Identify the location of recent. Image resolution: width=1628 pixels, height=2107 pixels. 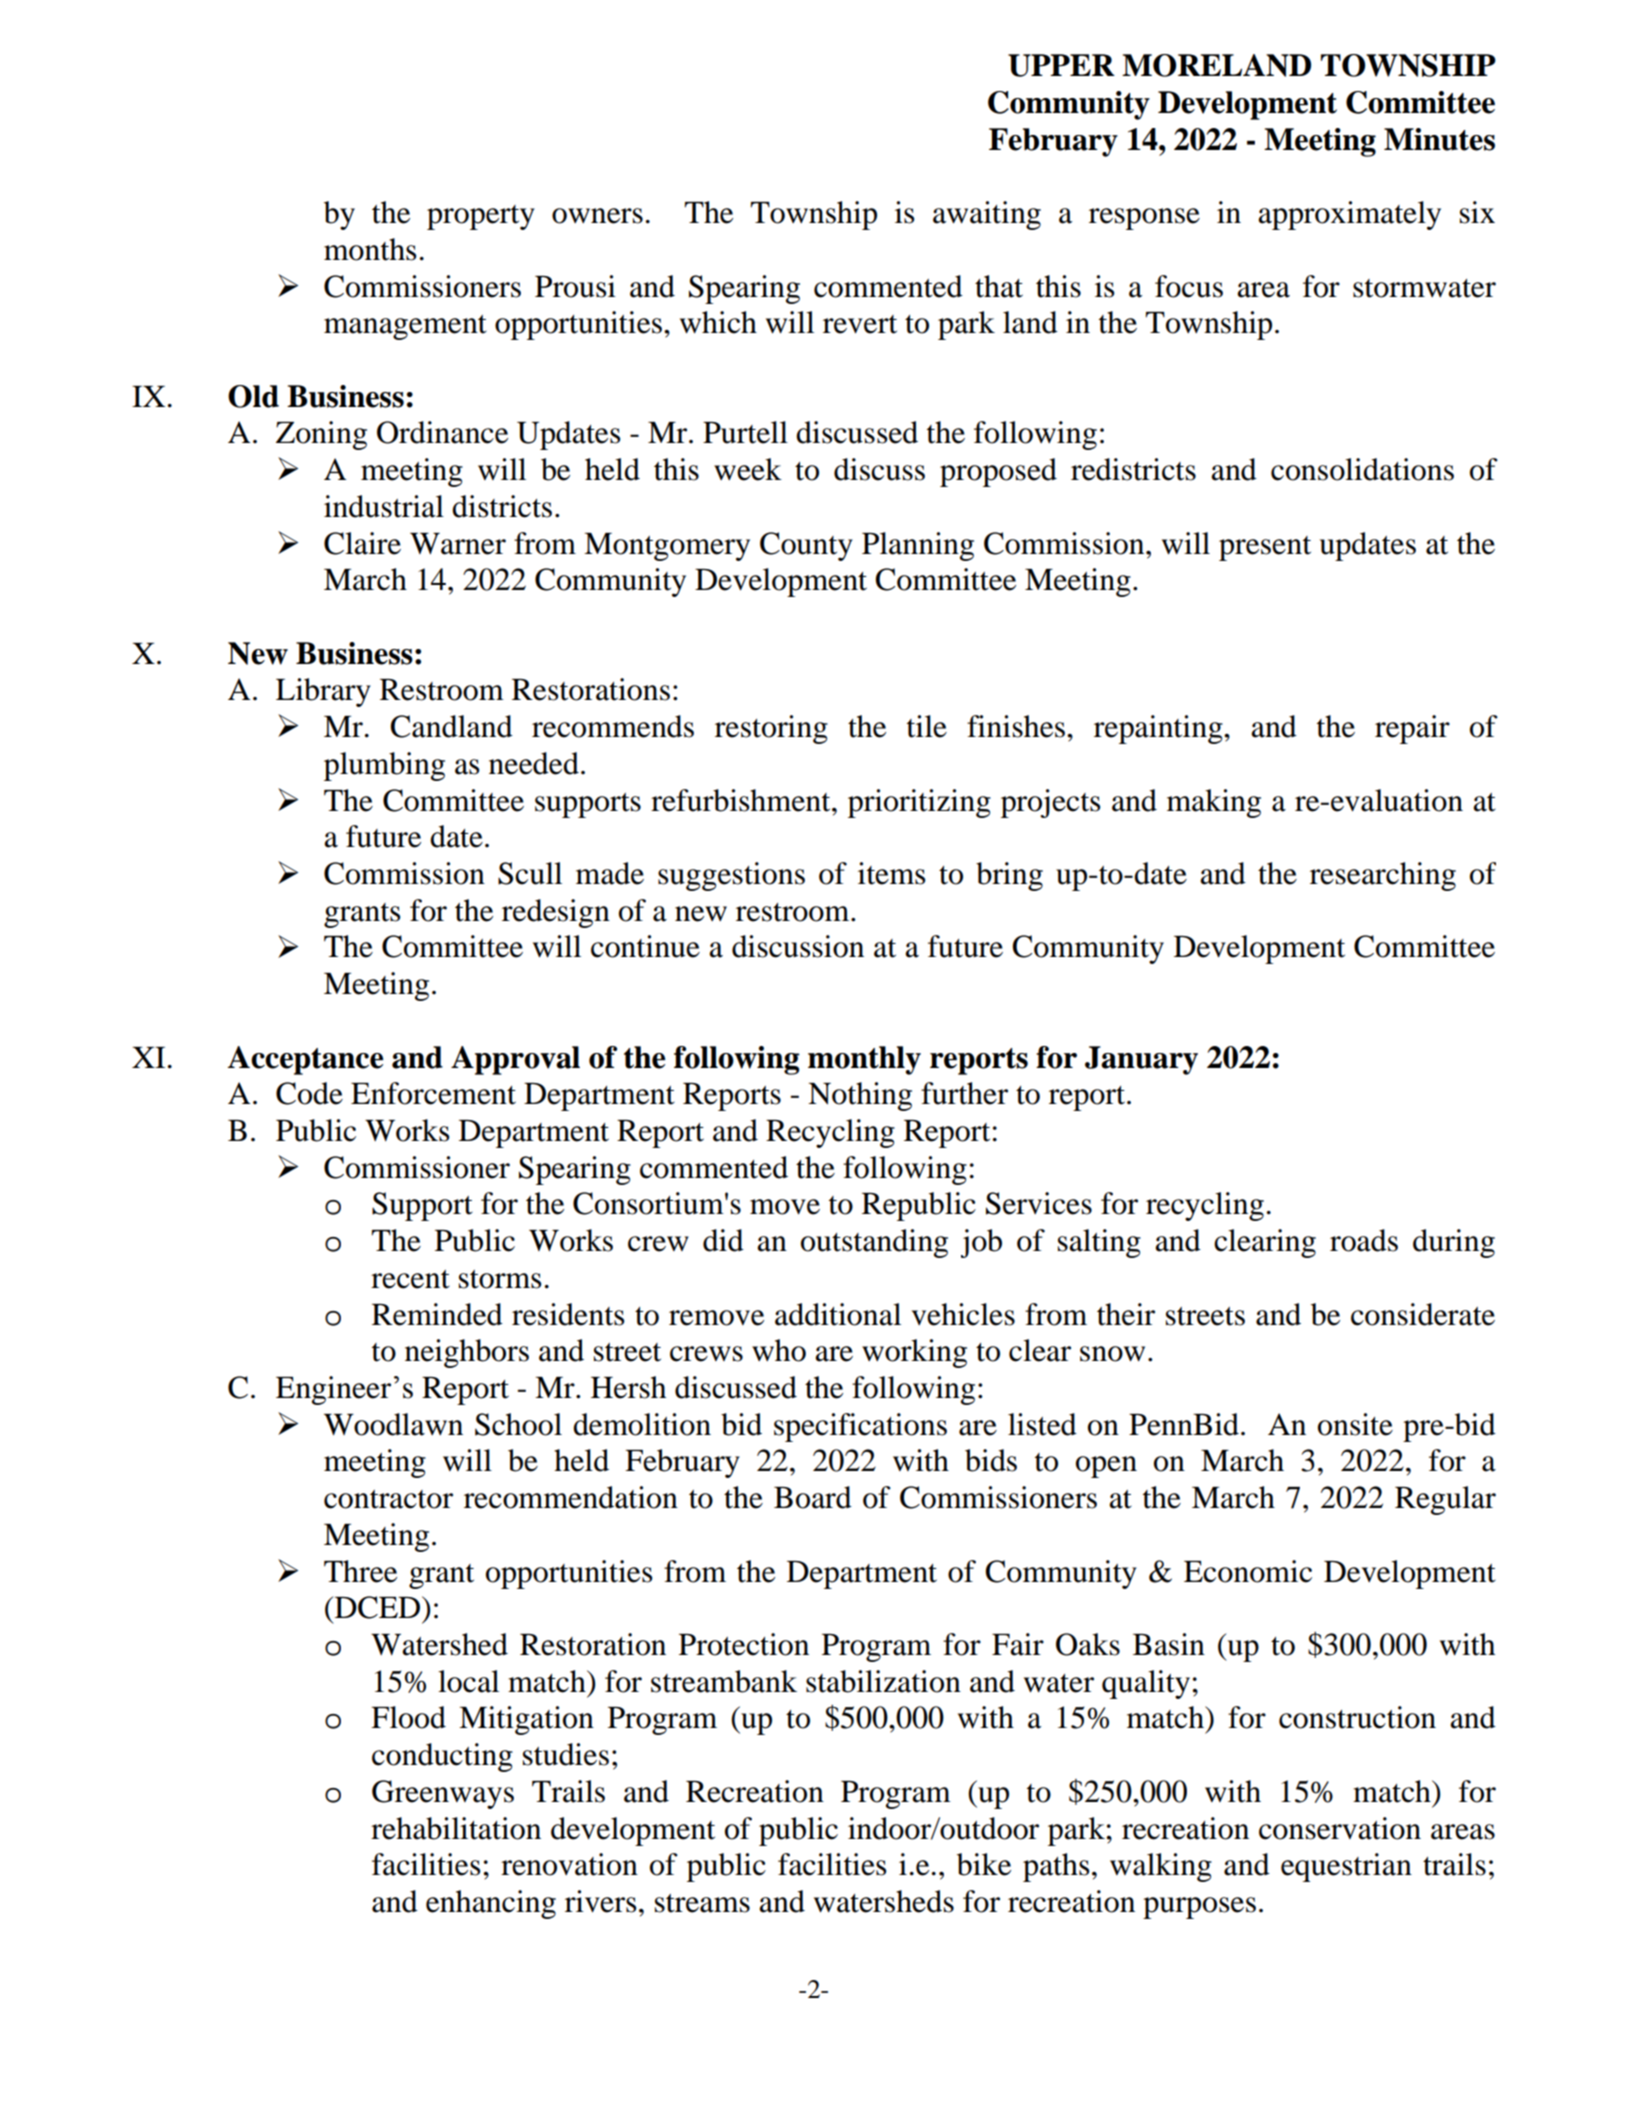
(410, 1279).
